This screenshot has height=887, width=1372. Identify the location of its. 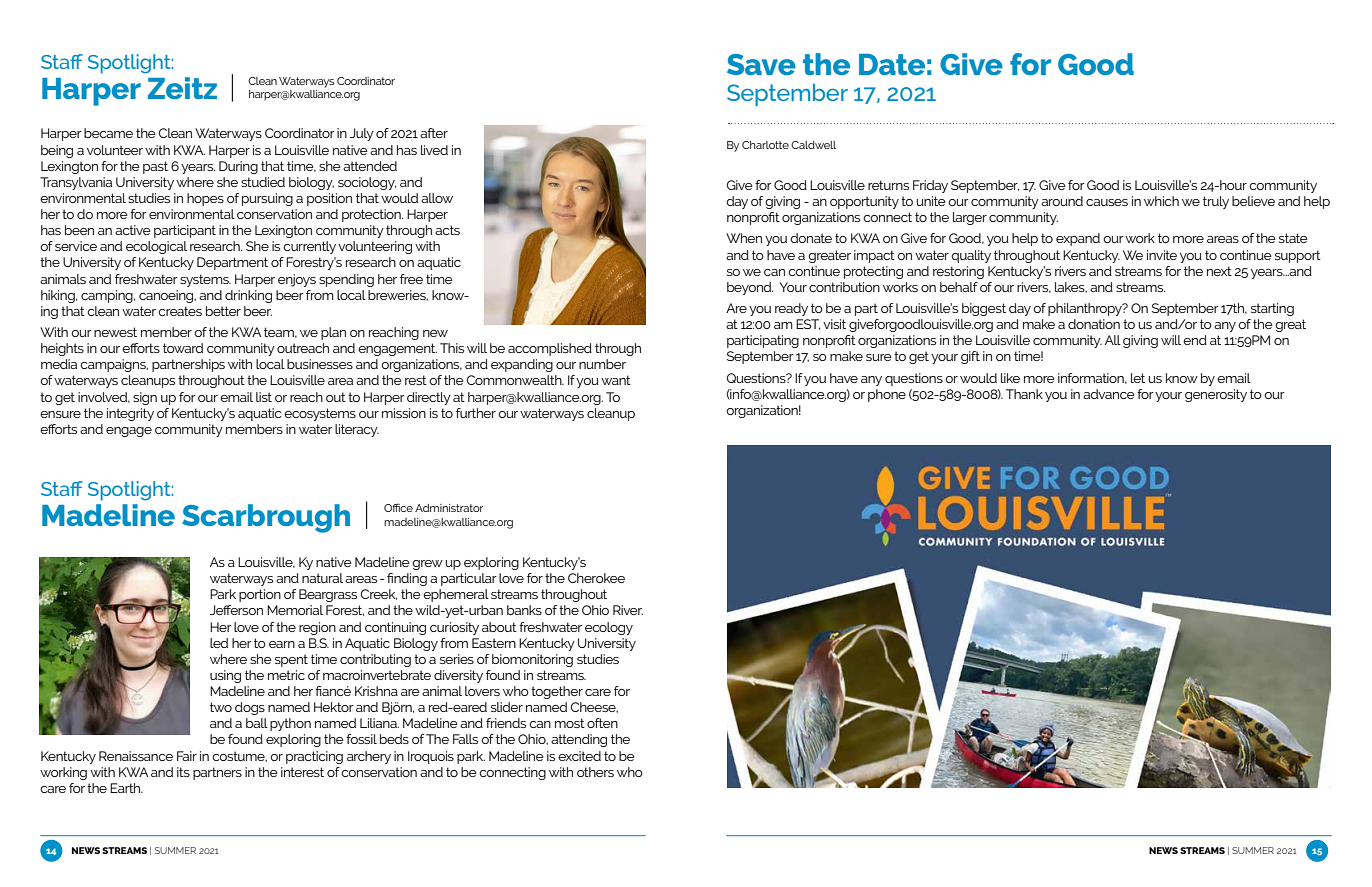
(183, 772).
